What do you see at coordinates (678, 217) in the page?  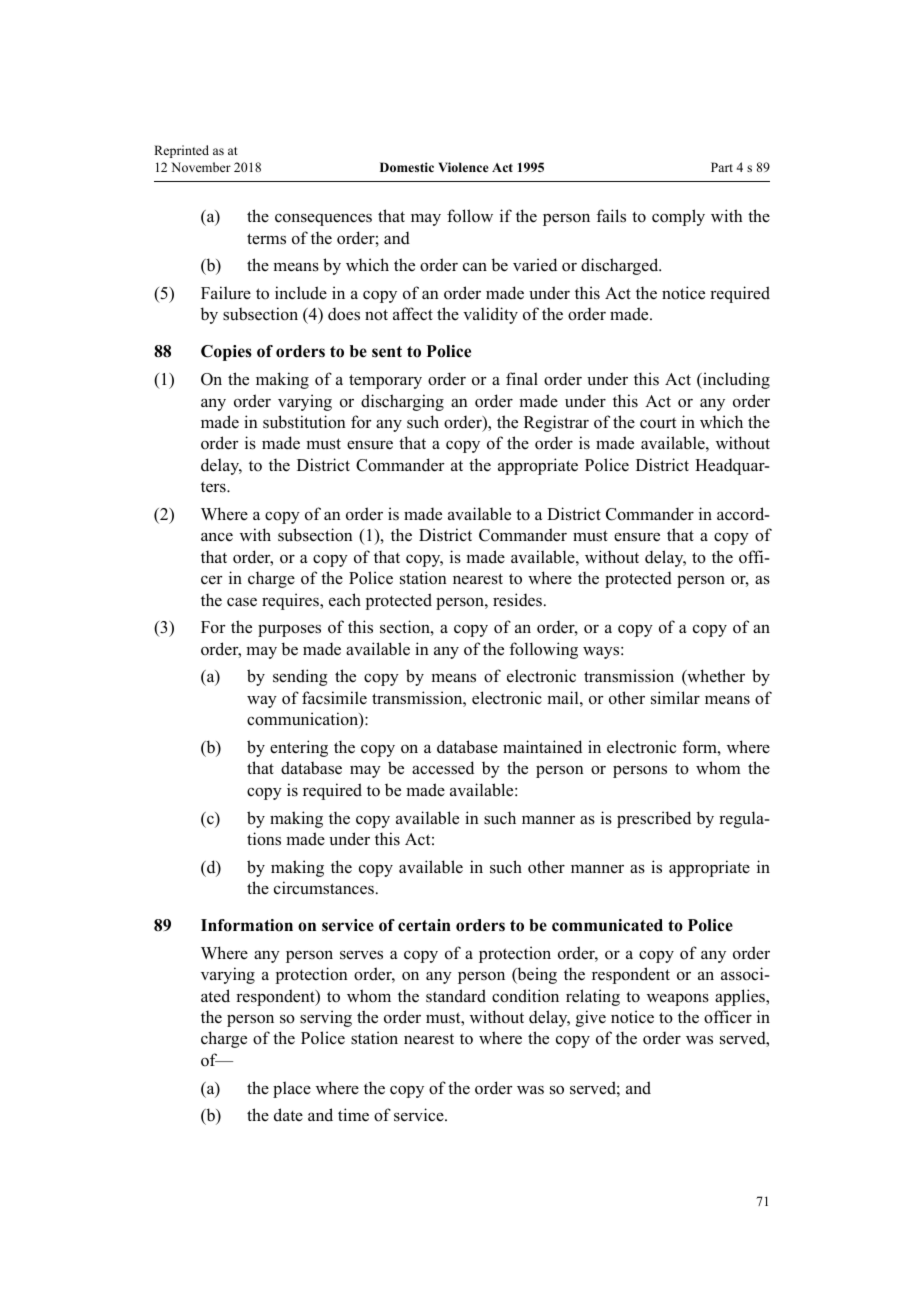 I see `comply` at bounding box center [678, 217].
